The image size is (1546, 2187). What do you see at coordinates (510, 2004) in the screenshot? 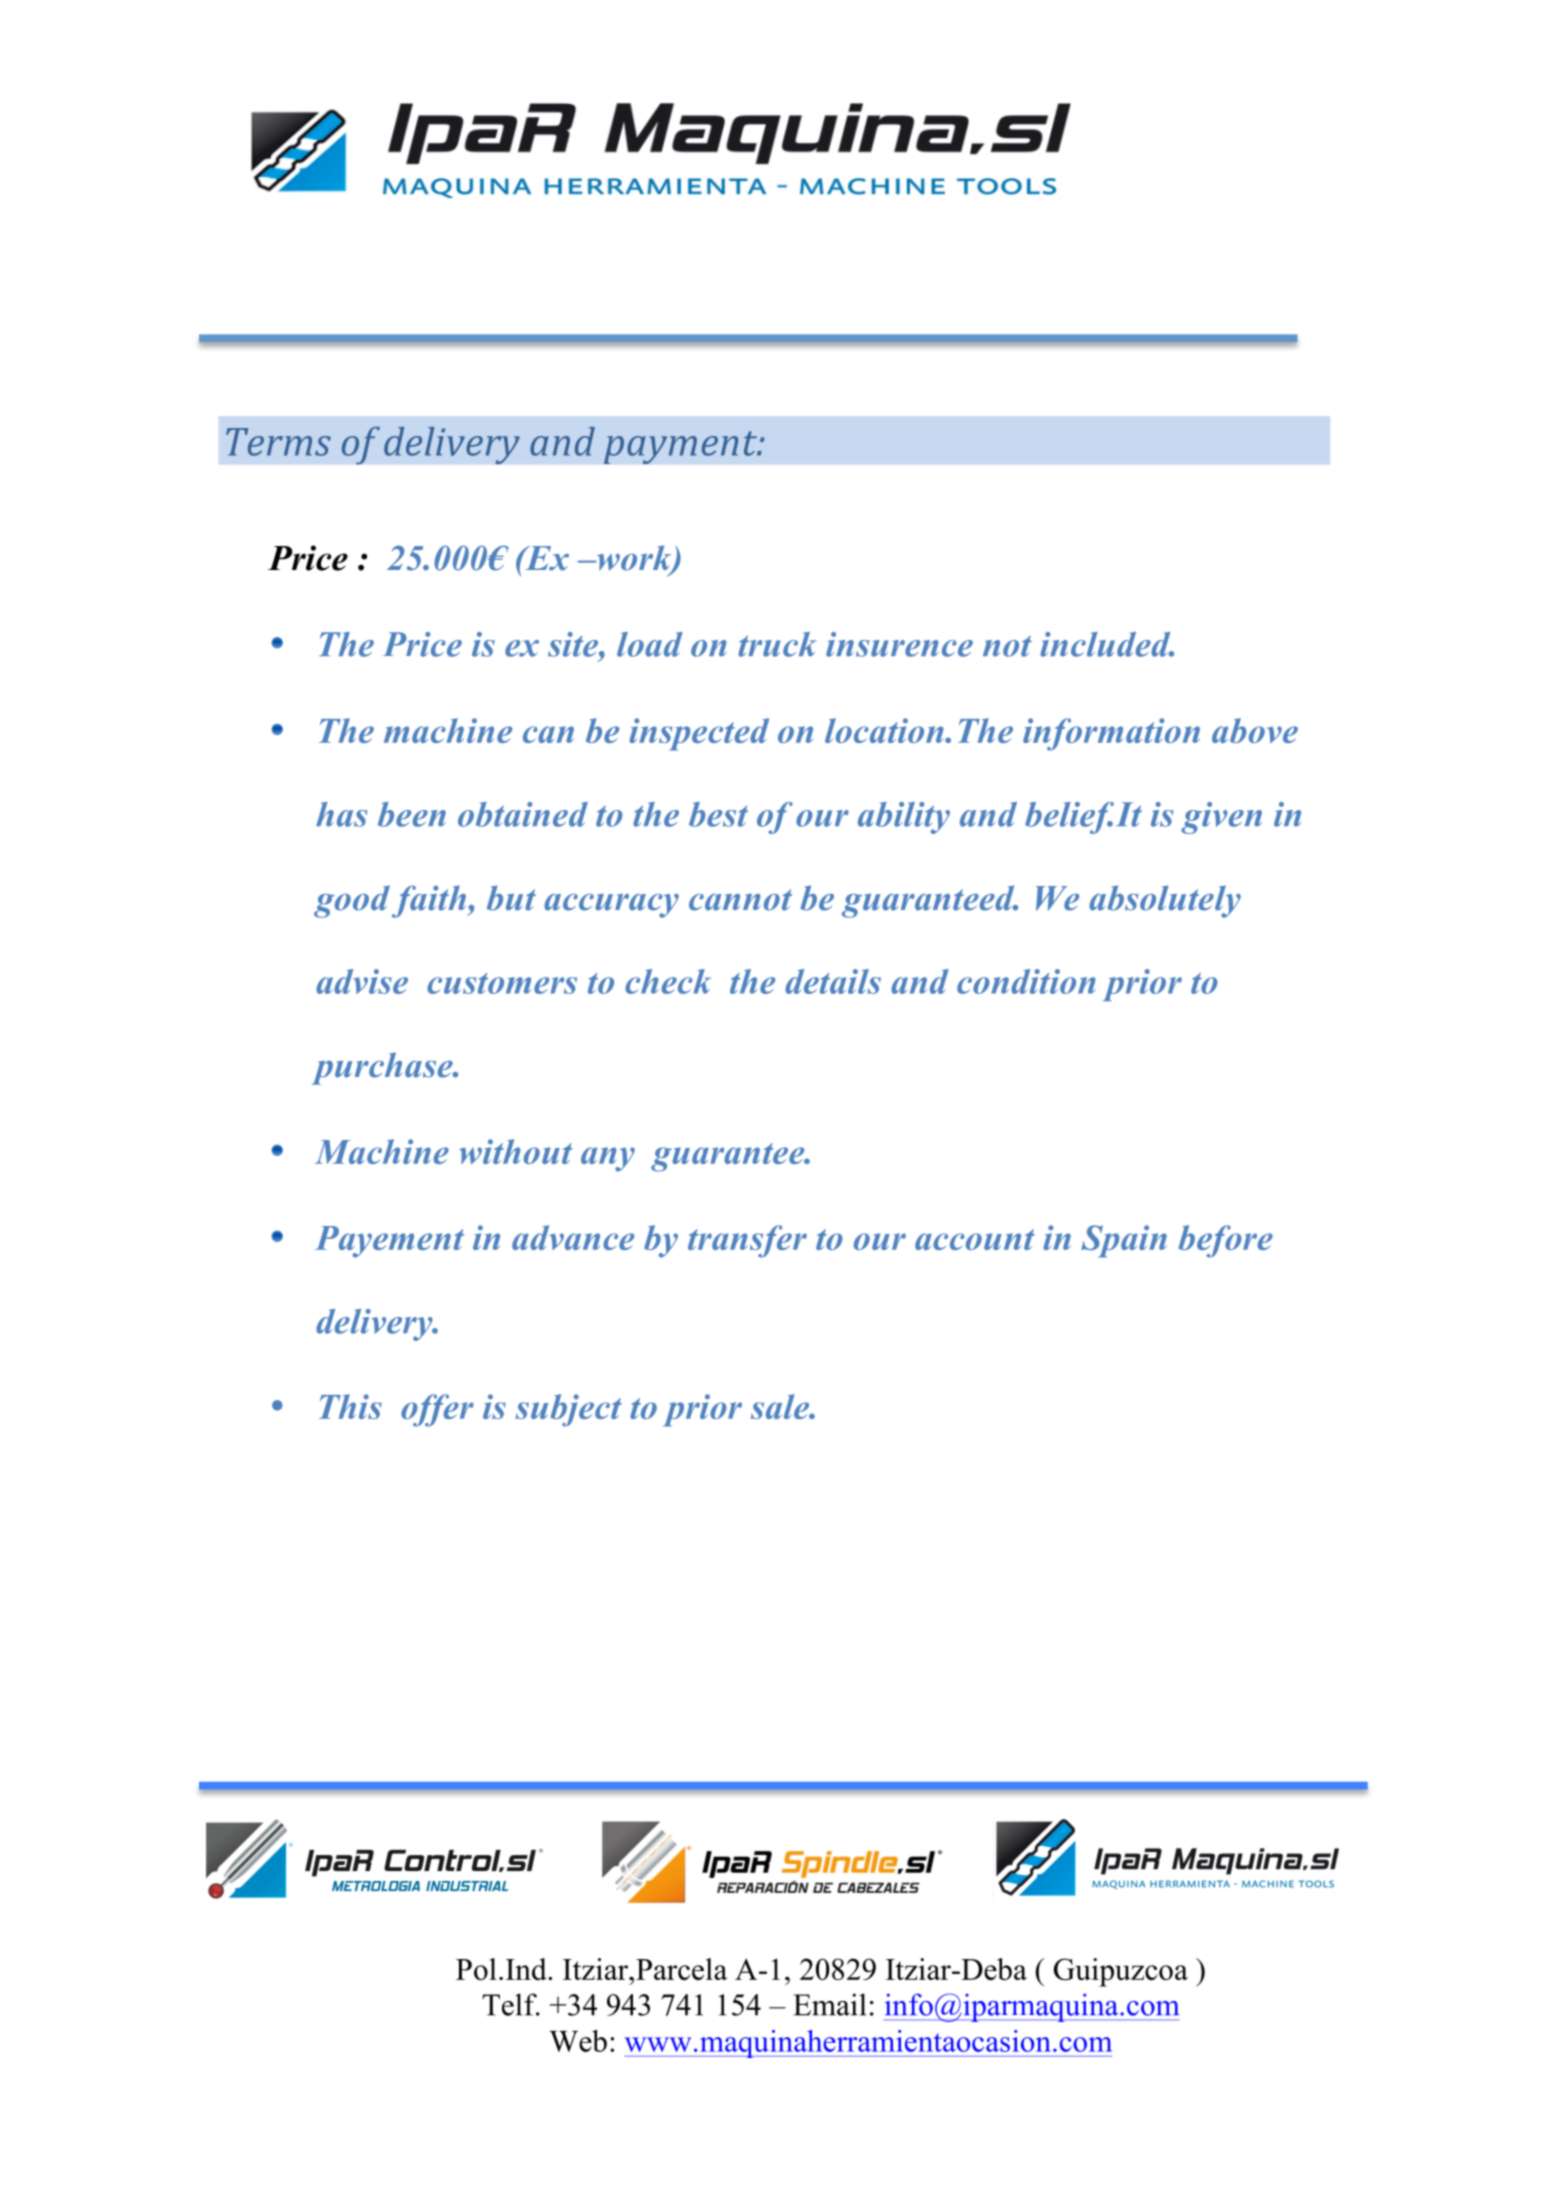
I see `Telf` at bounding box center [510, 2004].
